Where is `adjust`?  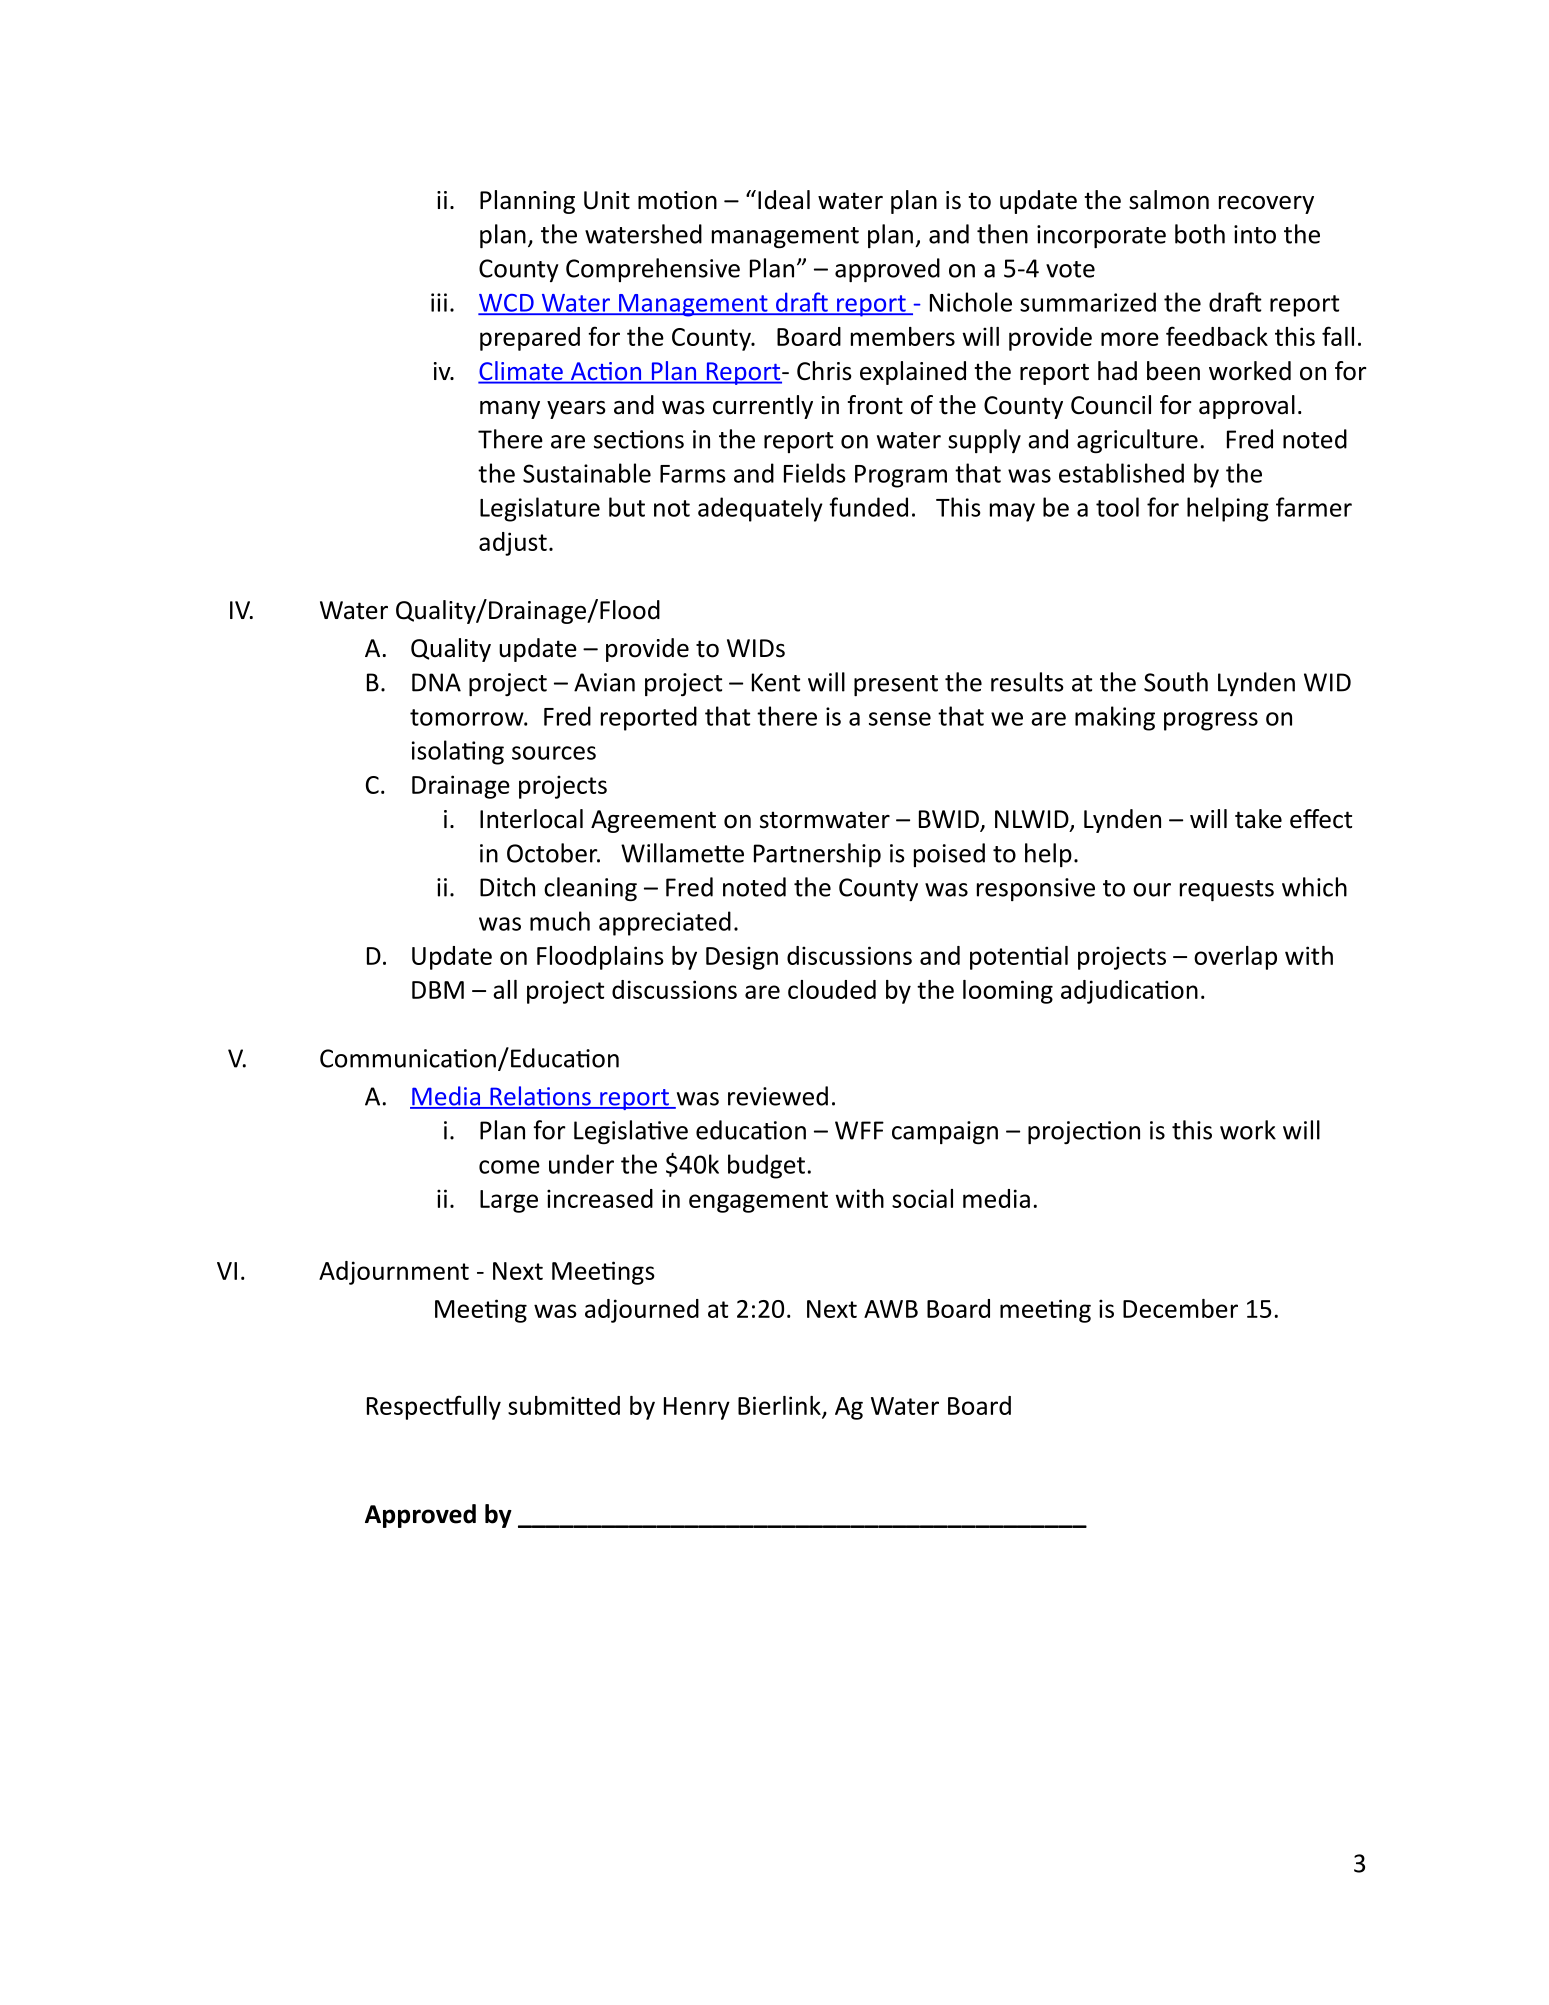 adjust is located at coordinates (513, 544).
